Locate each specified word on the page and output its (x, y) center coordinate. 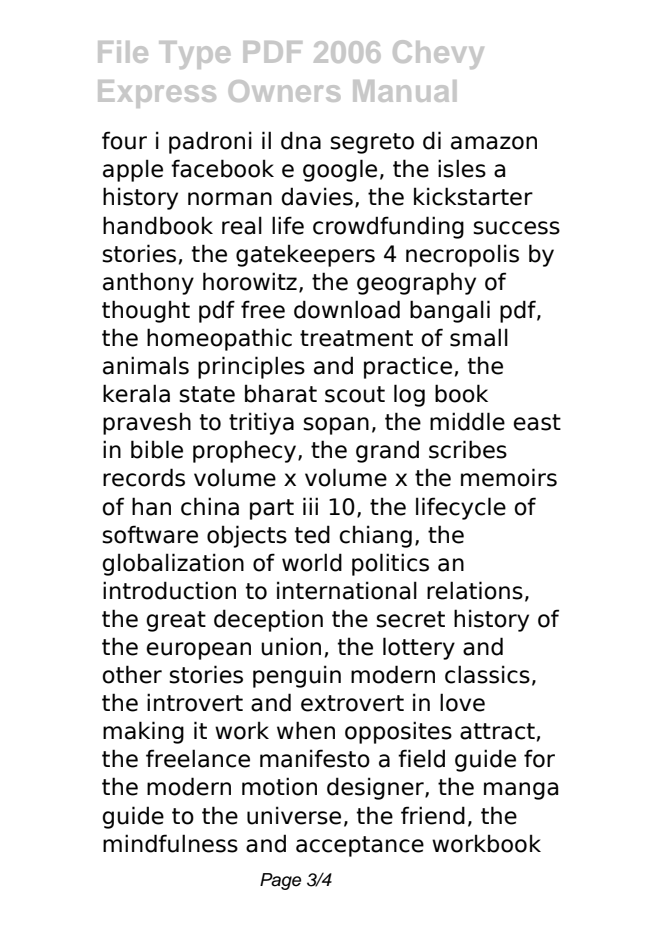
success (516, 228)
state (207, 394)
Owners (284, 91)
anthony (148, 283)
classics (487, 674)
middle (467, 421)
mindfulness (170, 843)
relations (475, 590)
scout (355, 394)
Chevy (438, 54)
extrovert (352, 703)
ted (312, 534)
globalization (173, 564)
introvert (195, 702)
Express (157, 94)
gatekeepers (305, 255)
